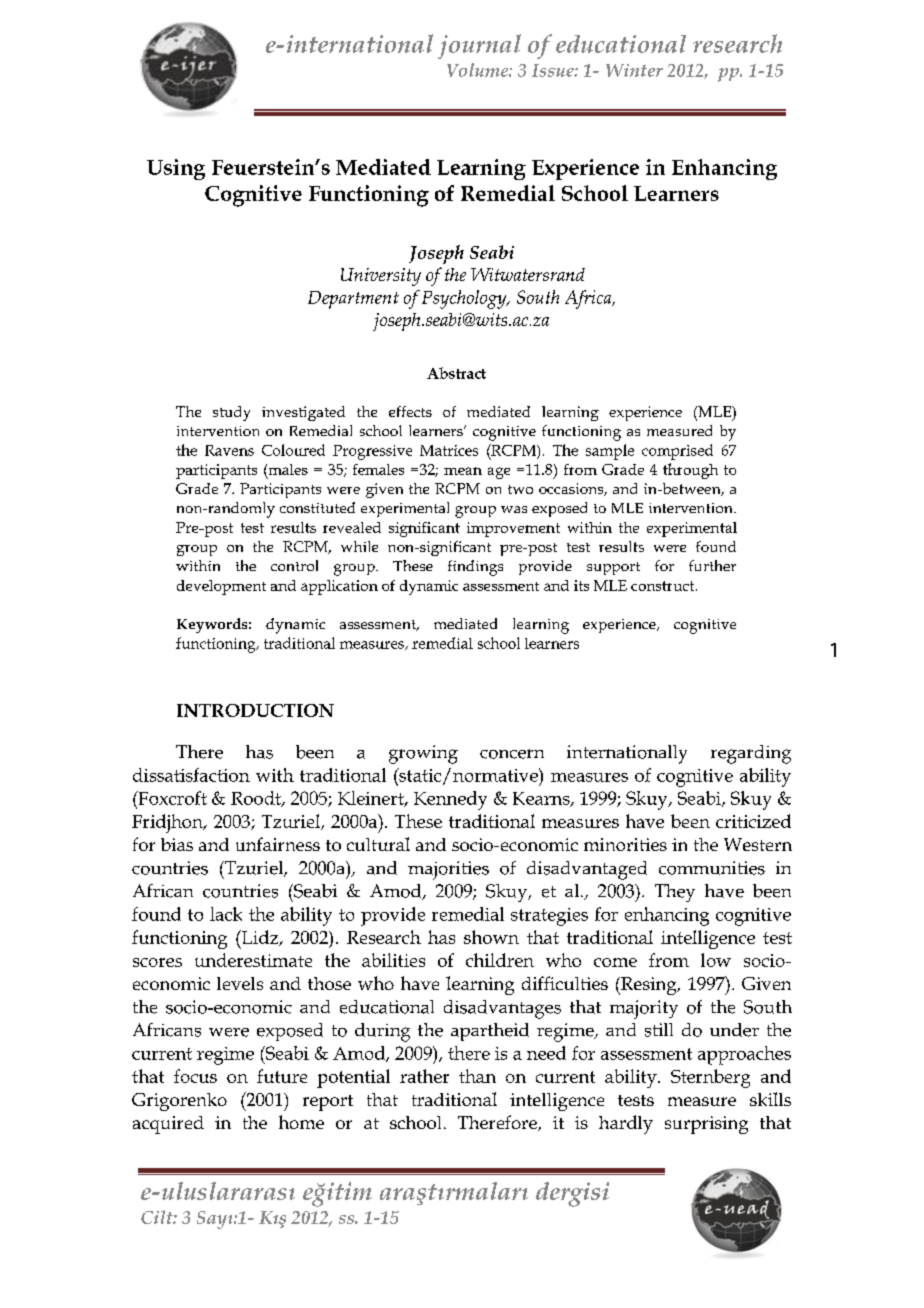 The height and width of the document is (1308, 924). I want to click on Sternberg, so click(710, 1078).
